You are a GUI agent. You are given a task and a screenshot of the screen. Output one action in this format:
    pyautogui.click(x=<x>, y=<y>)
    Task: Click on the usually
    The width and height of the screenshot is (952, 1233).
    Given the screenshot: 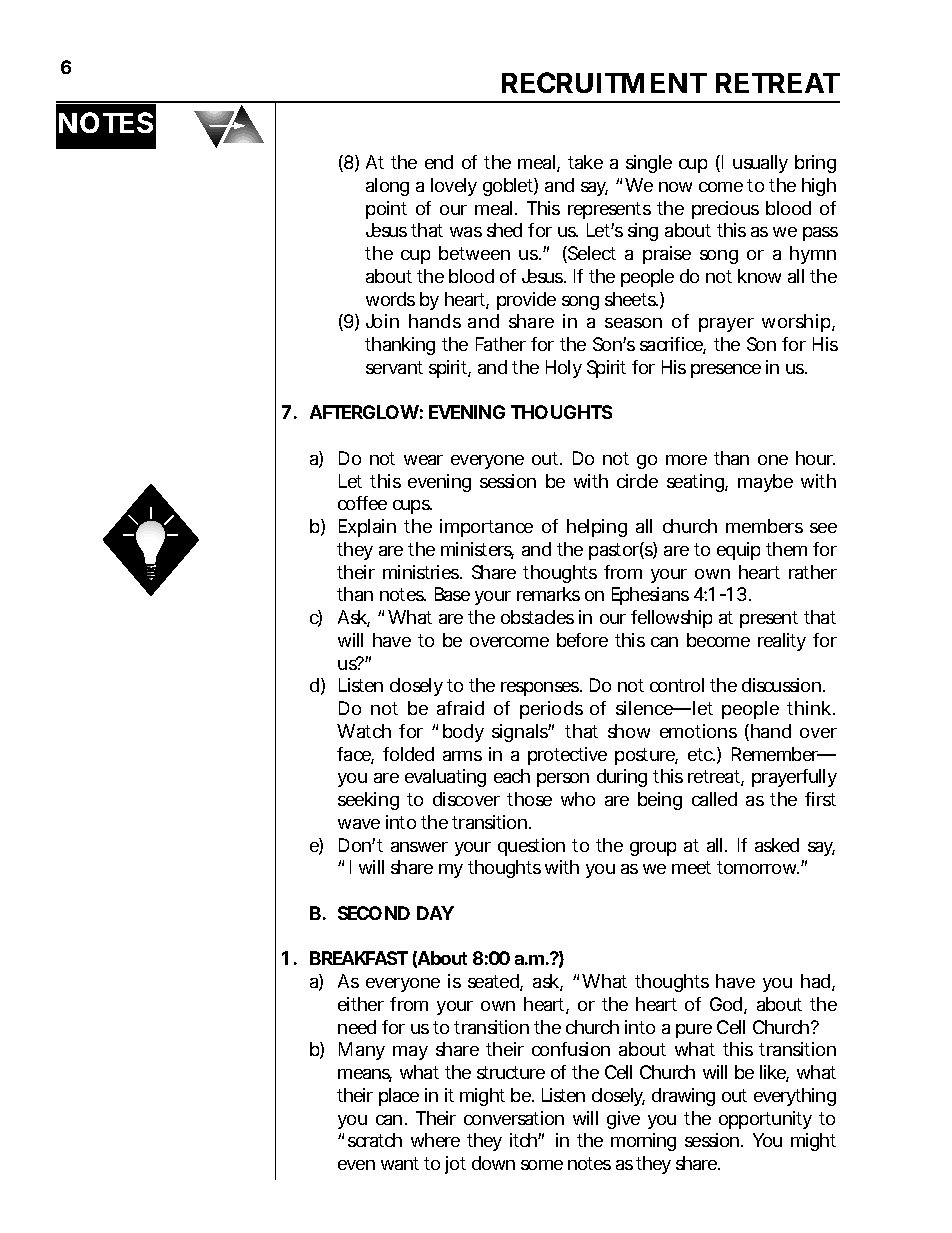 What is the action you would take?
    pyautogui.click(x=760, y=164)
